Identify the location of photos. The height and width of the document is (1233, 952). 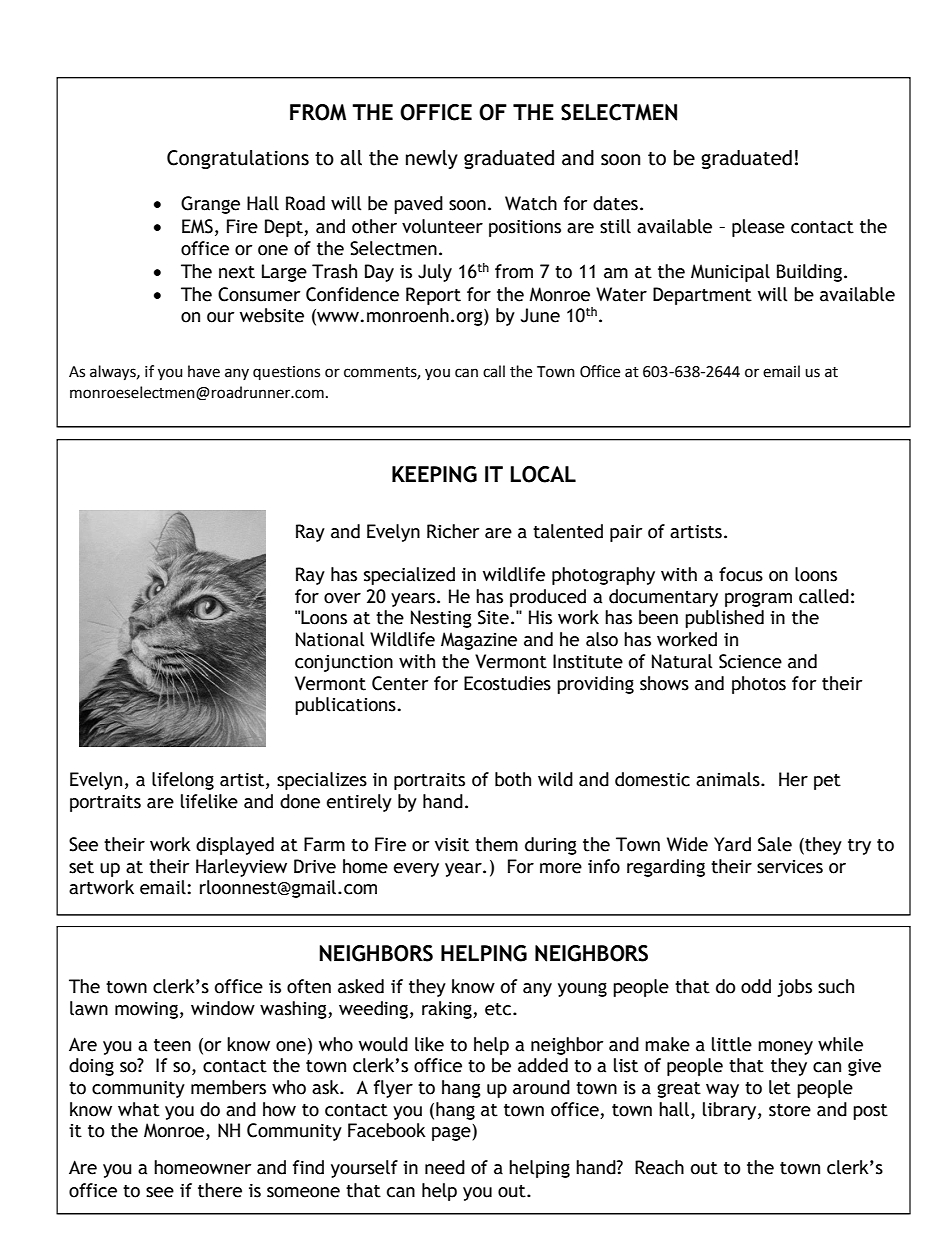
(759, 685).
